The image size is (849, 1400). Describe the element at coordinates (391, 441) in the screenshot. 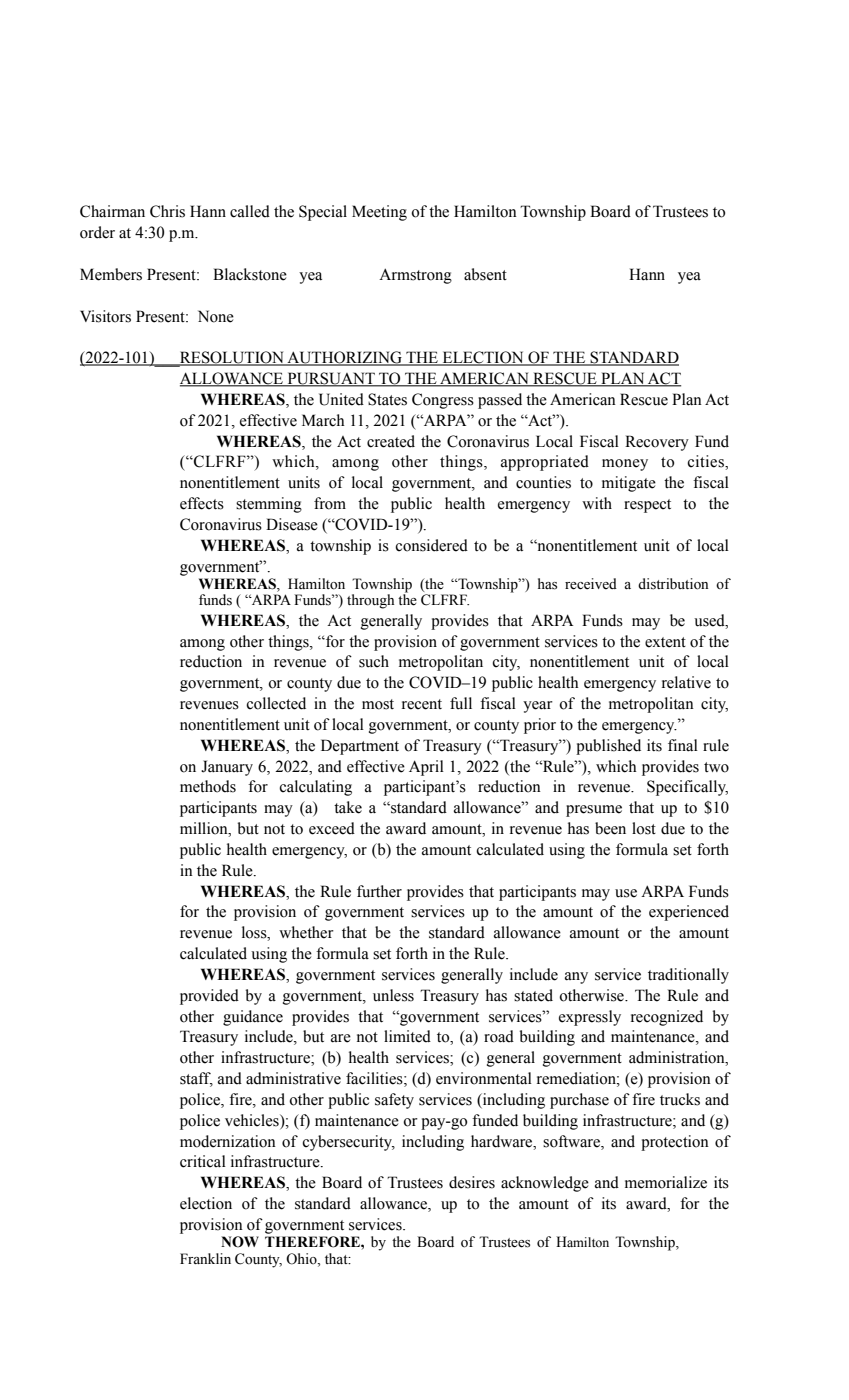

I see `created` at that location.
